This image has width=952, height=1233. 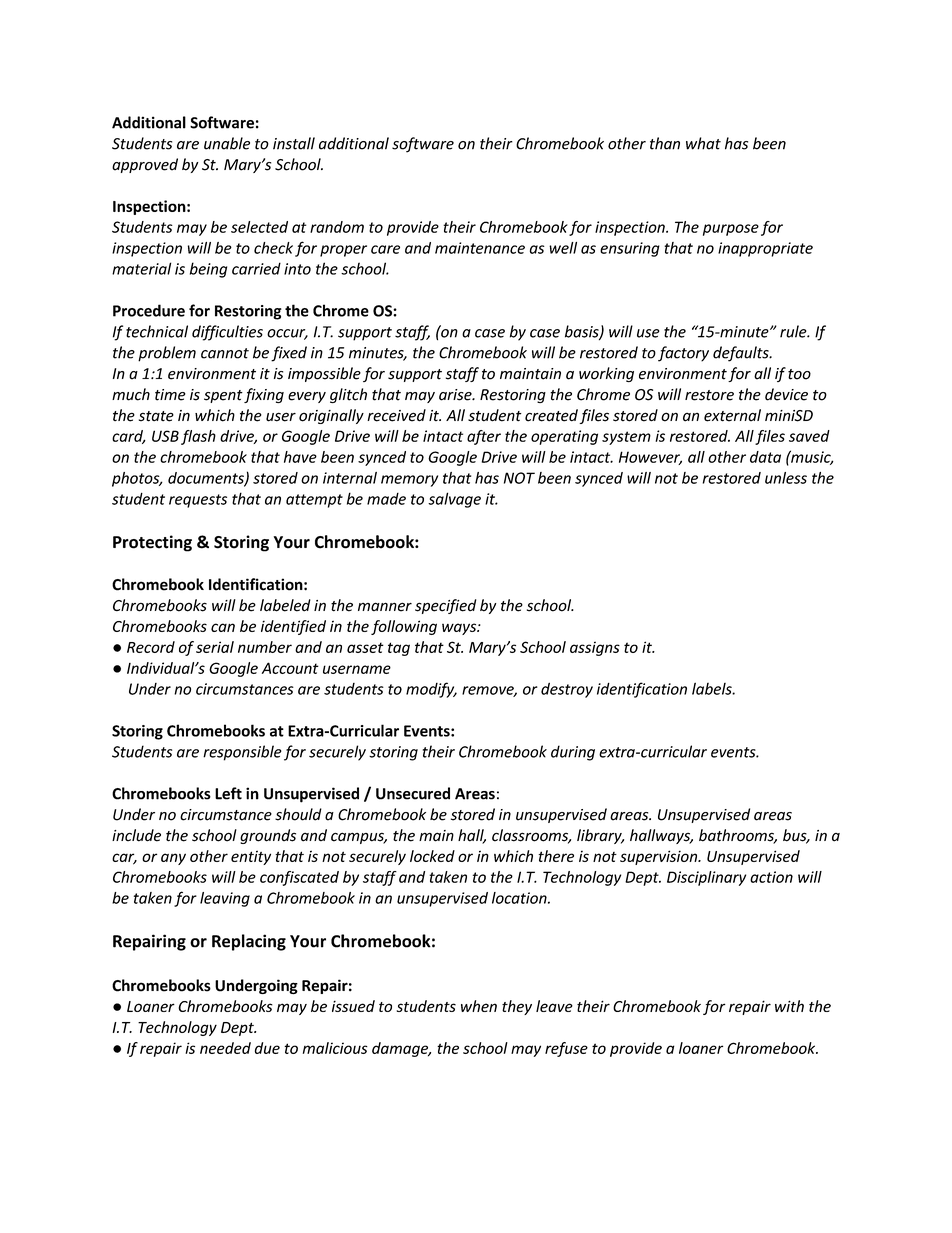 I want to click on needed, so click(x=225, y=1048).
